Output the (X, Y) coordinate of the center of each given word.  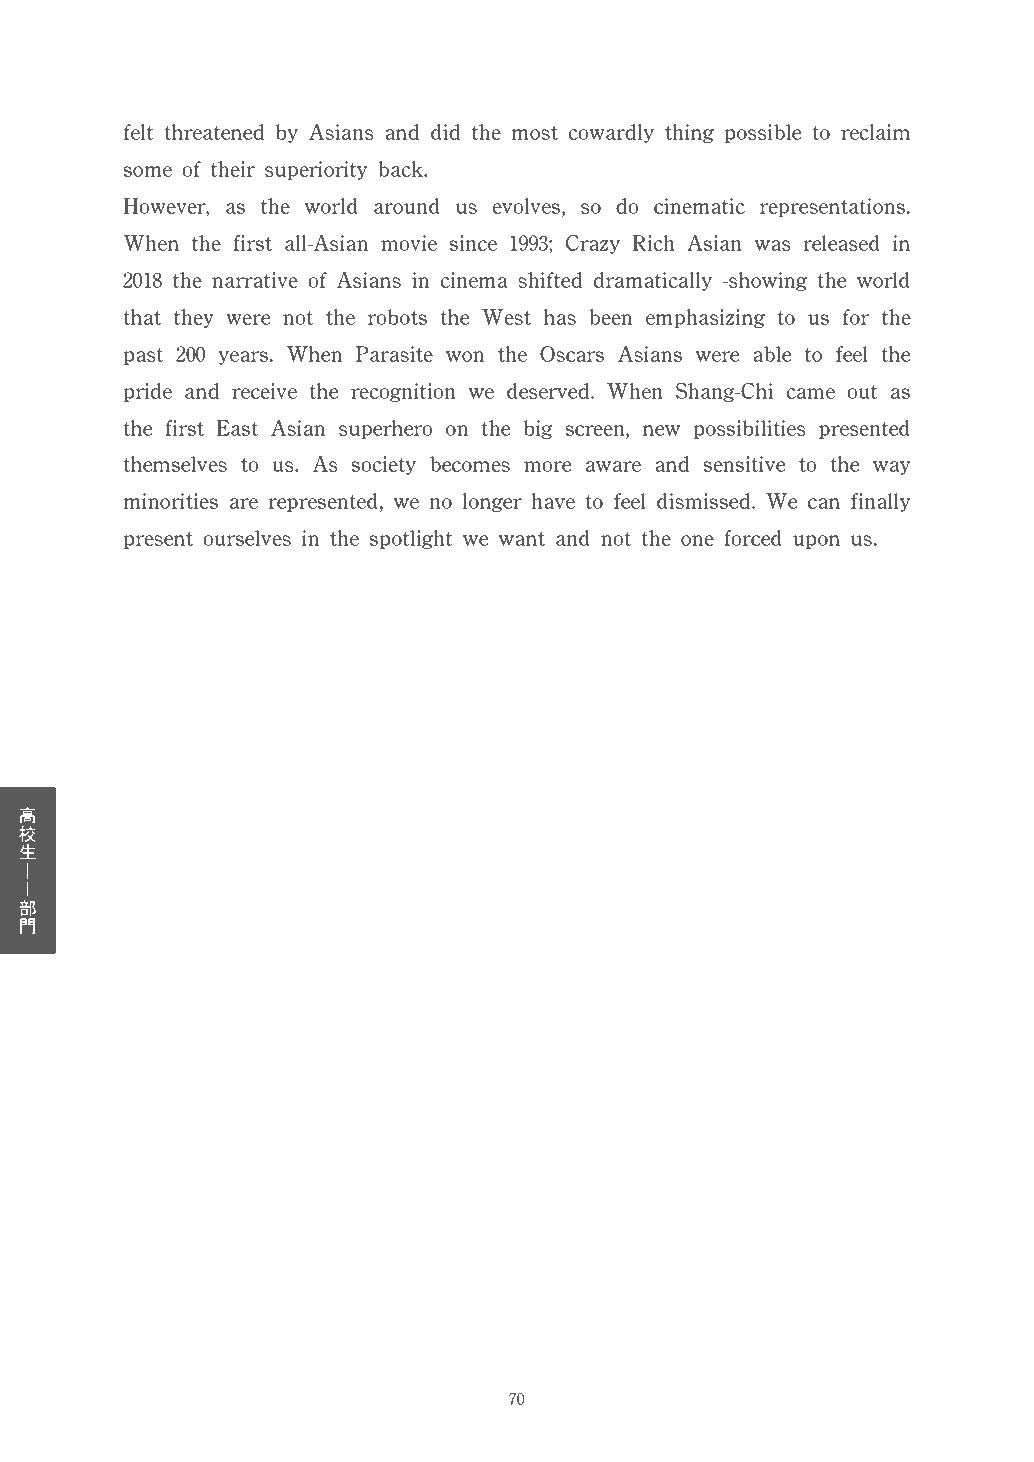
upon (816, 542)
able (772, 354)
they (194, 318)
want (521, 539)
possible (763, 133)
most (534, 133)
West (506, 317)
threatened (214, 132)
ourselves (247, 538)
